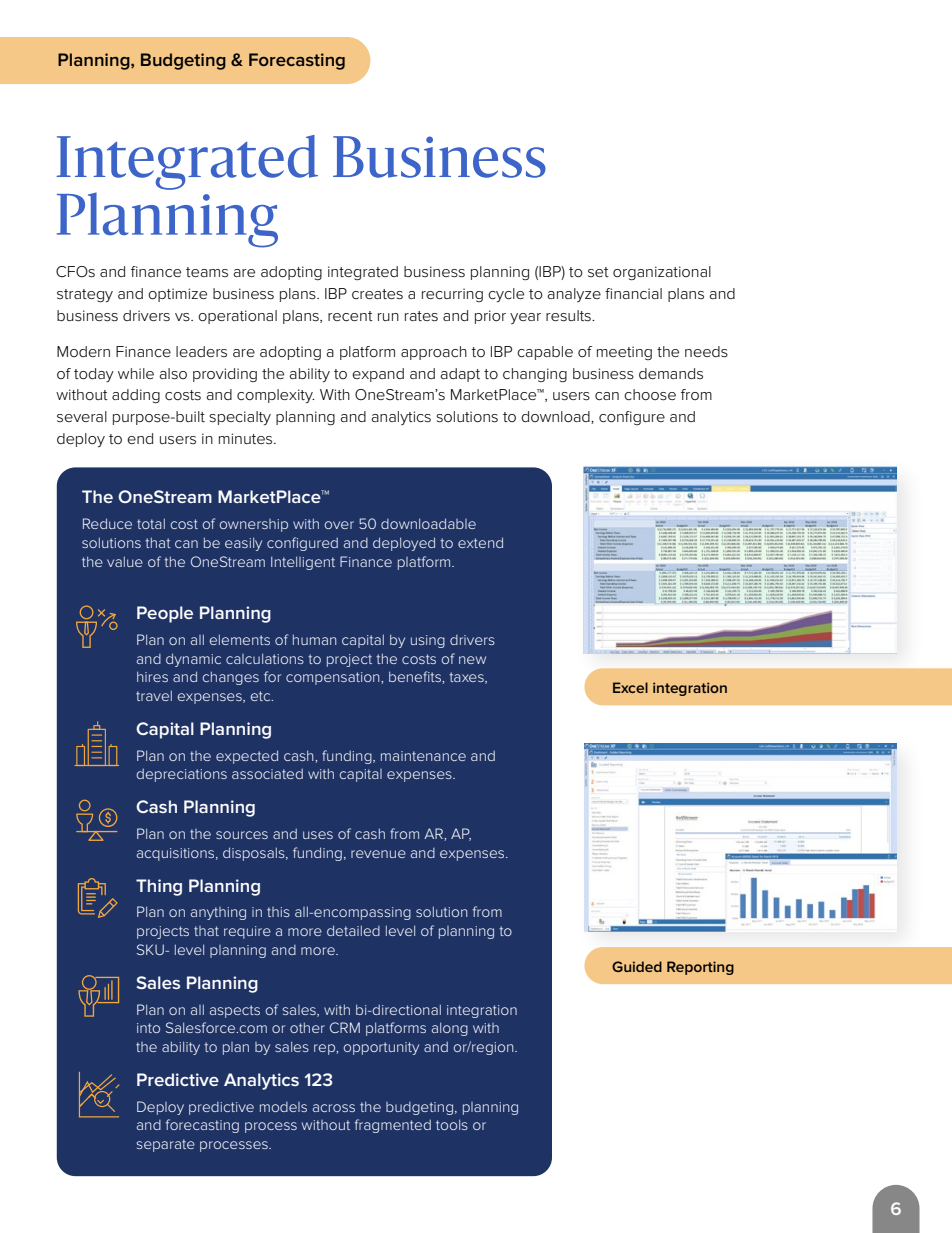  I want to click on sources, so click(242, 835).
